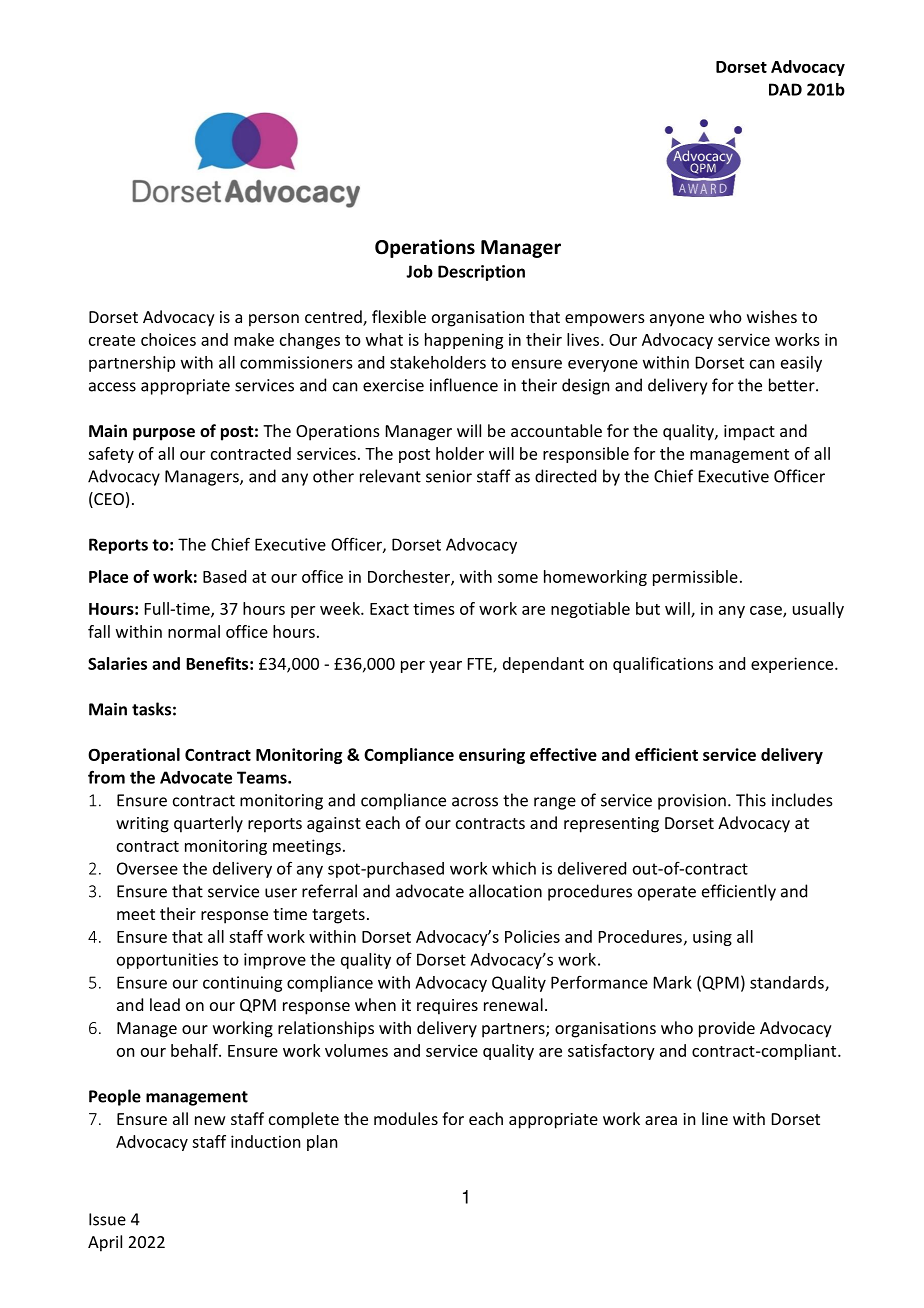  Describe the element at coordinates (712, 938) in the image. I see `using` at that location.
